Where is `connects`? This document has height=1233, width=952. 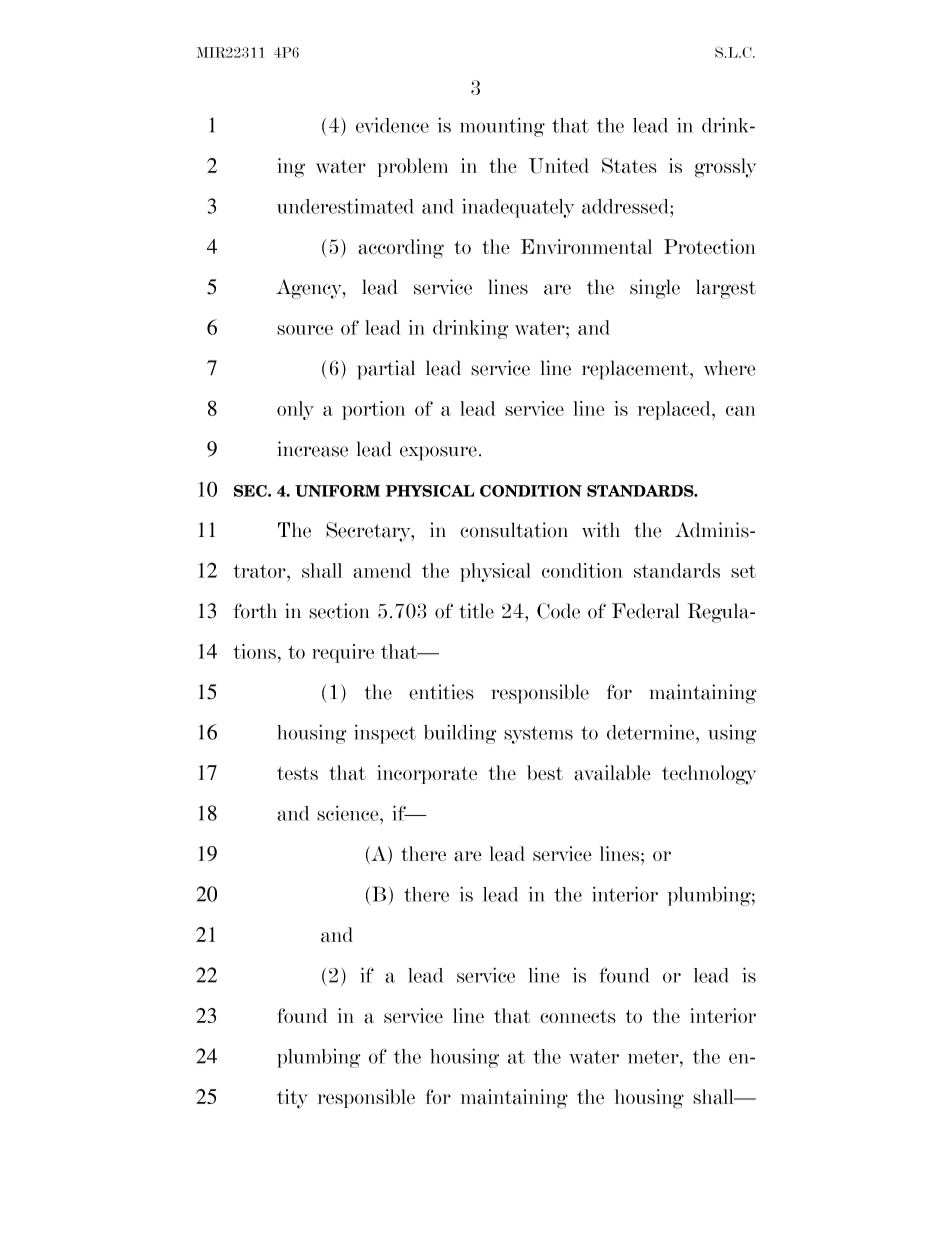 connects is located at coordinates (578, 1016).
